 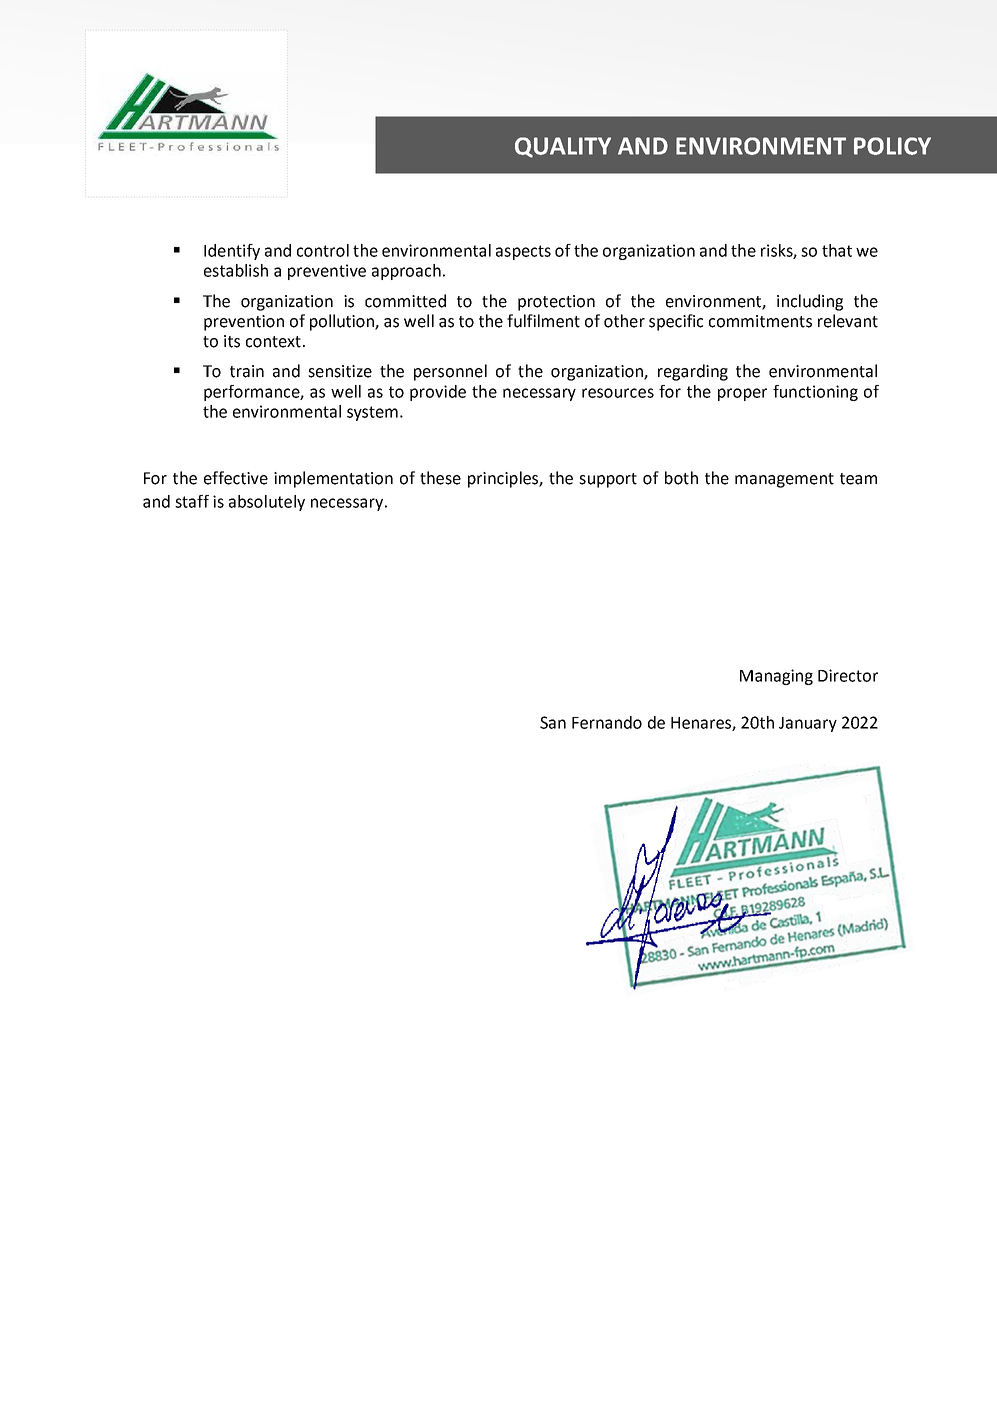 What do you see at coordinates (553, 722) in the page?
I see `San` at bounding box center [553, 722].
